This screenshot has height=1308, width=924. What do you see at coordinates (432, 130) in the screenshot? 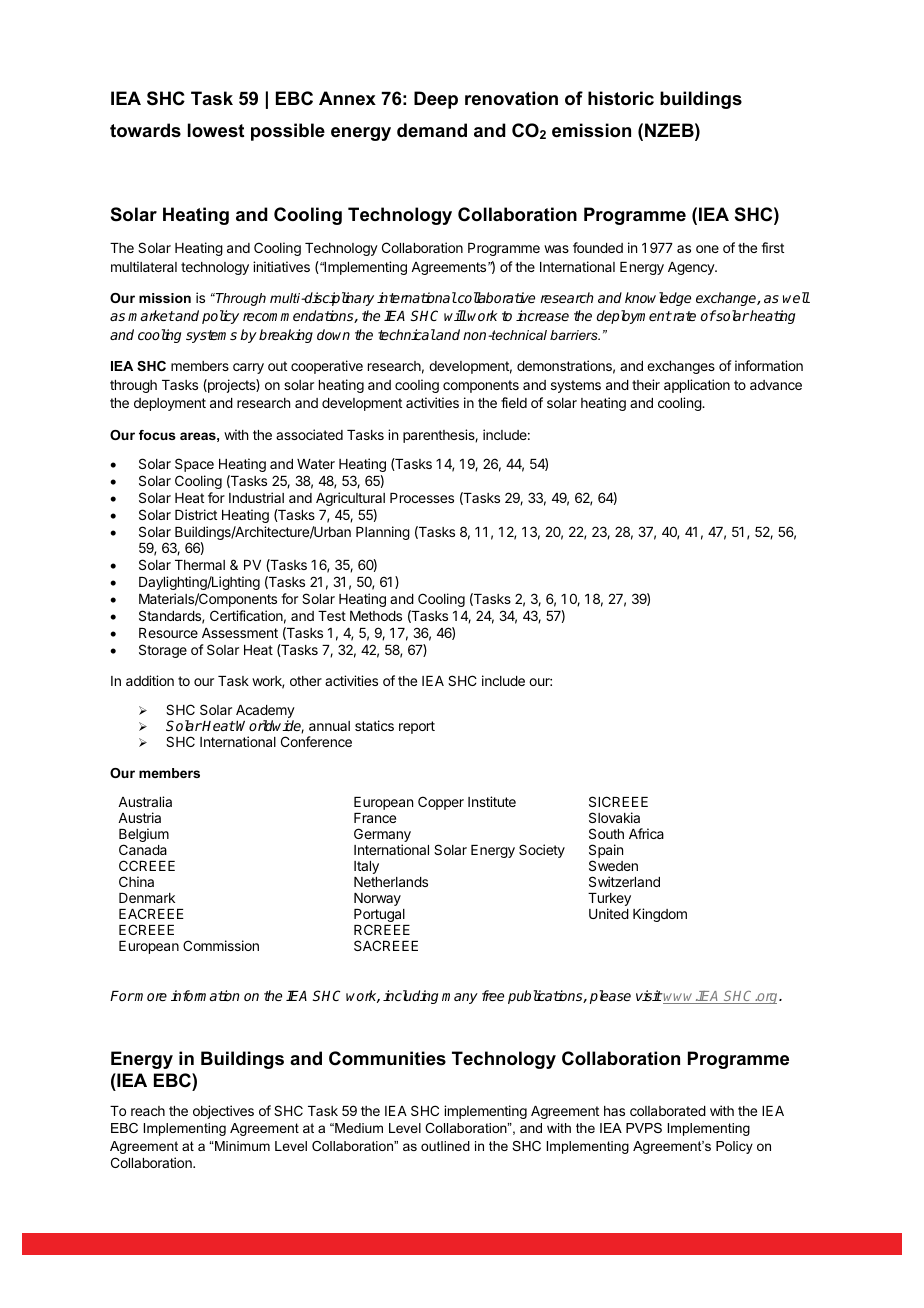
I see `demand` at bounding box center [432, 130].
